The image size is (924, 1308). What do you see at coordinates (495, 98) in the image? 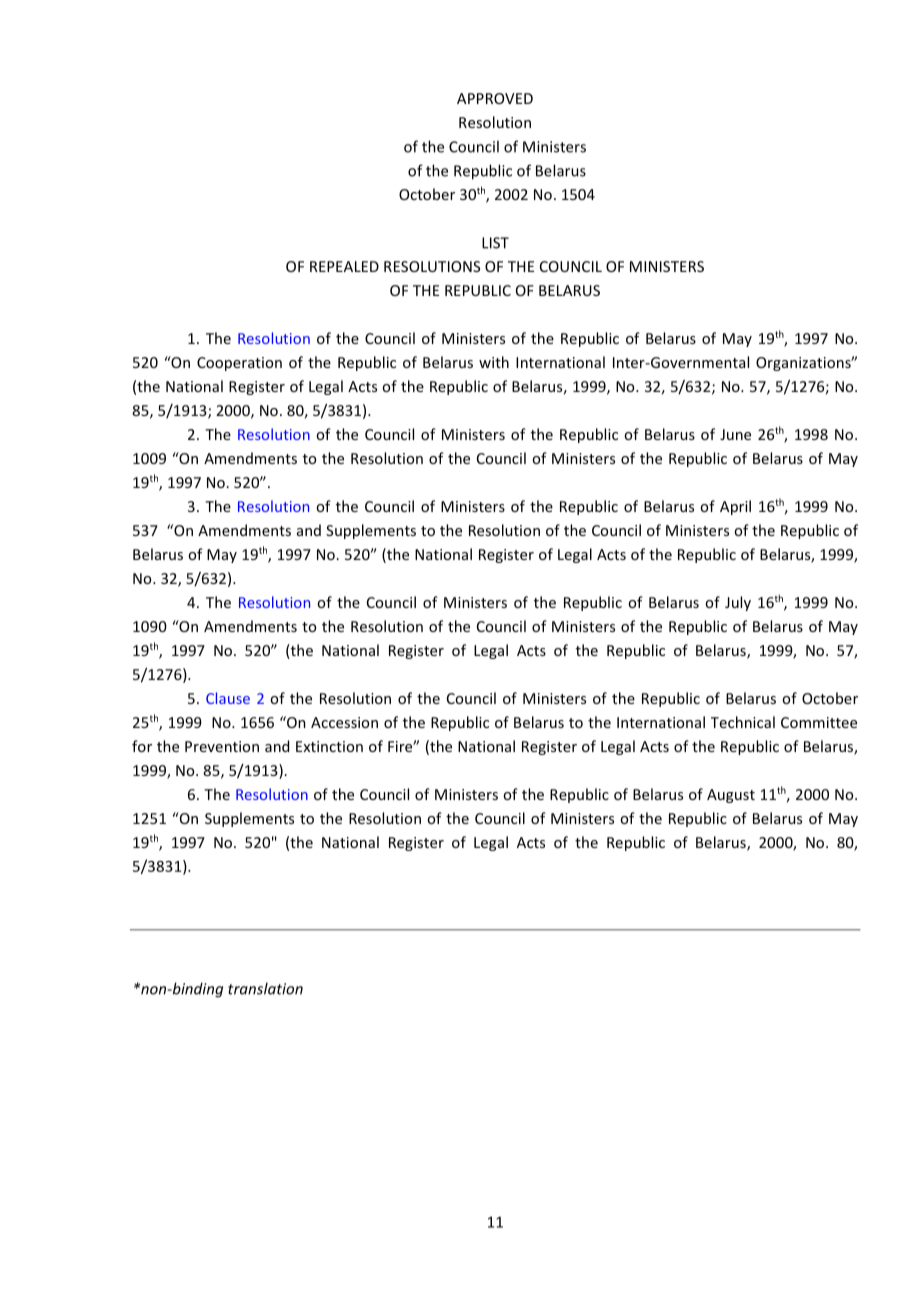
I see `APPROVED` at bounding box center [495, 98].
